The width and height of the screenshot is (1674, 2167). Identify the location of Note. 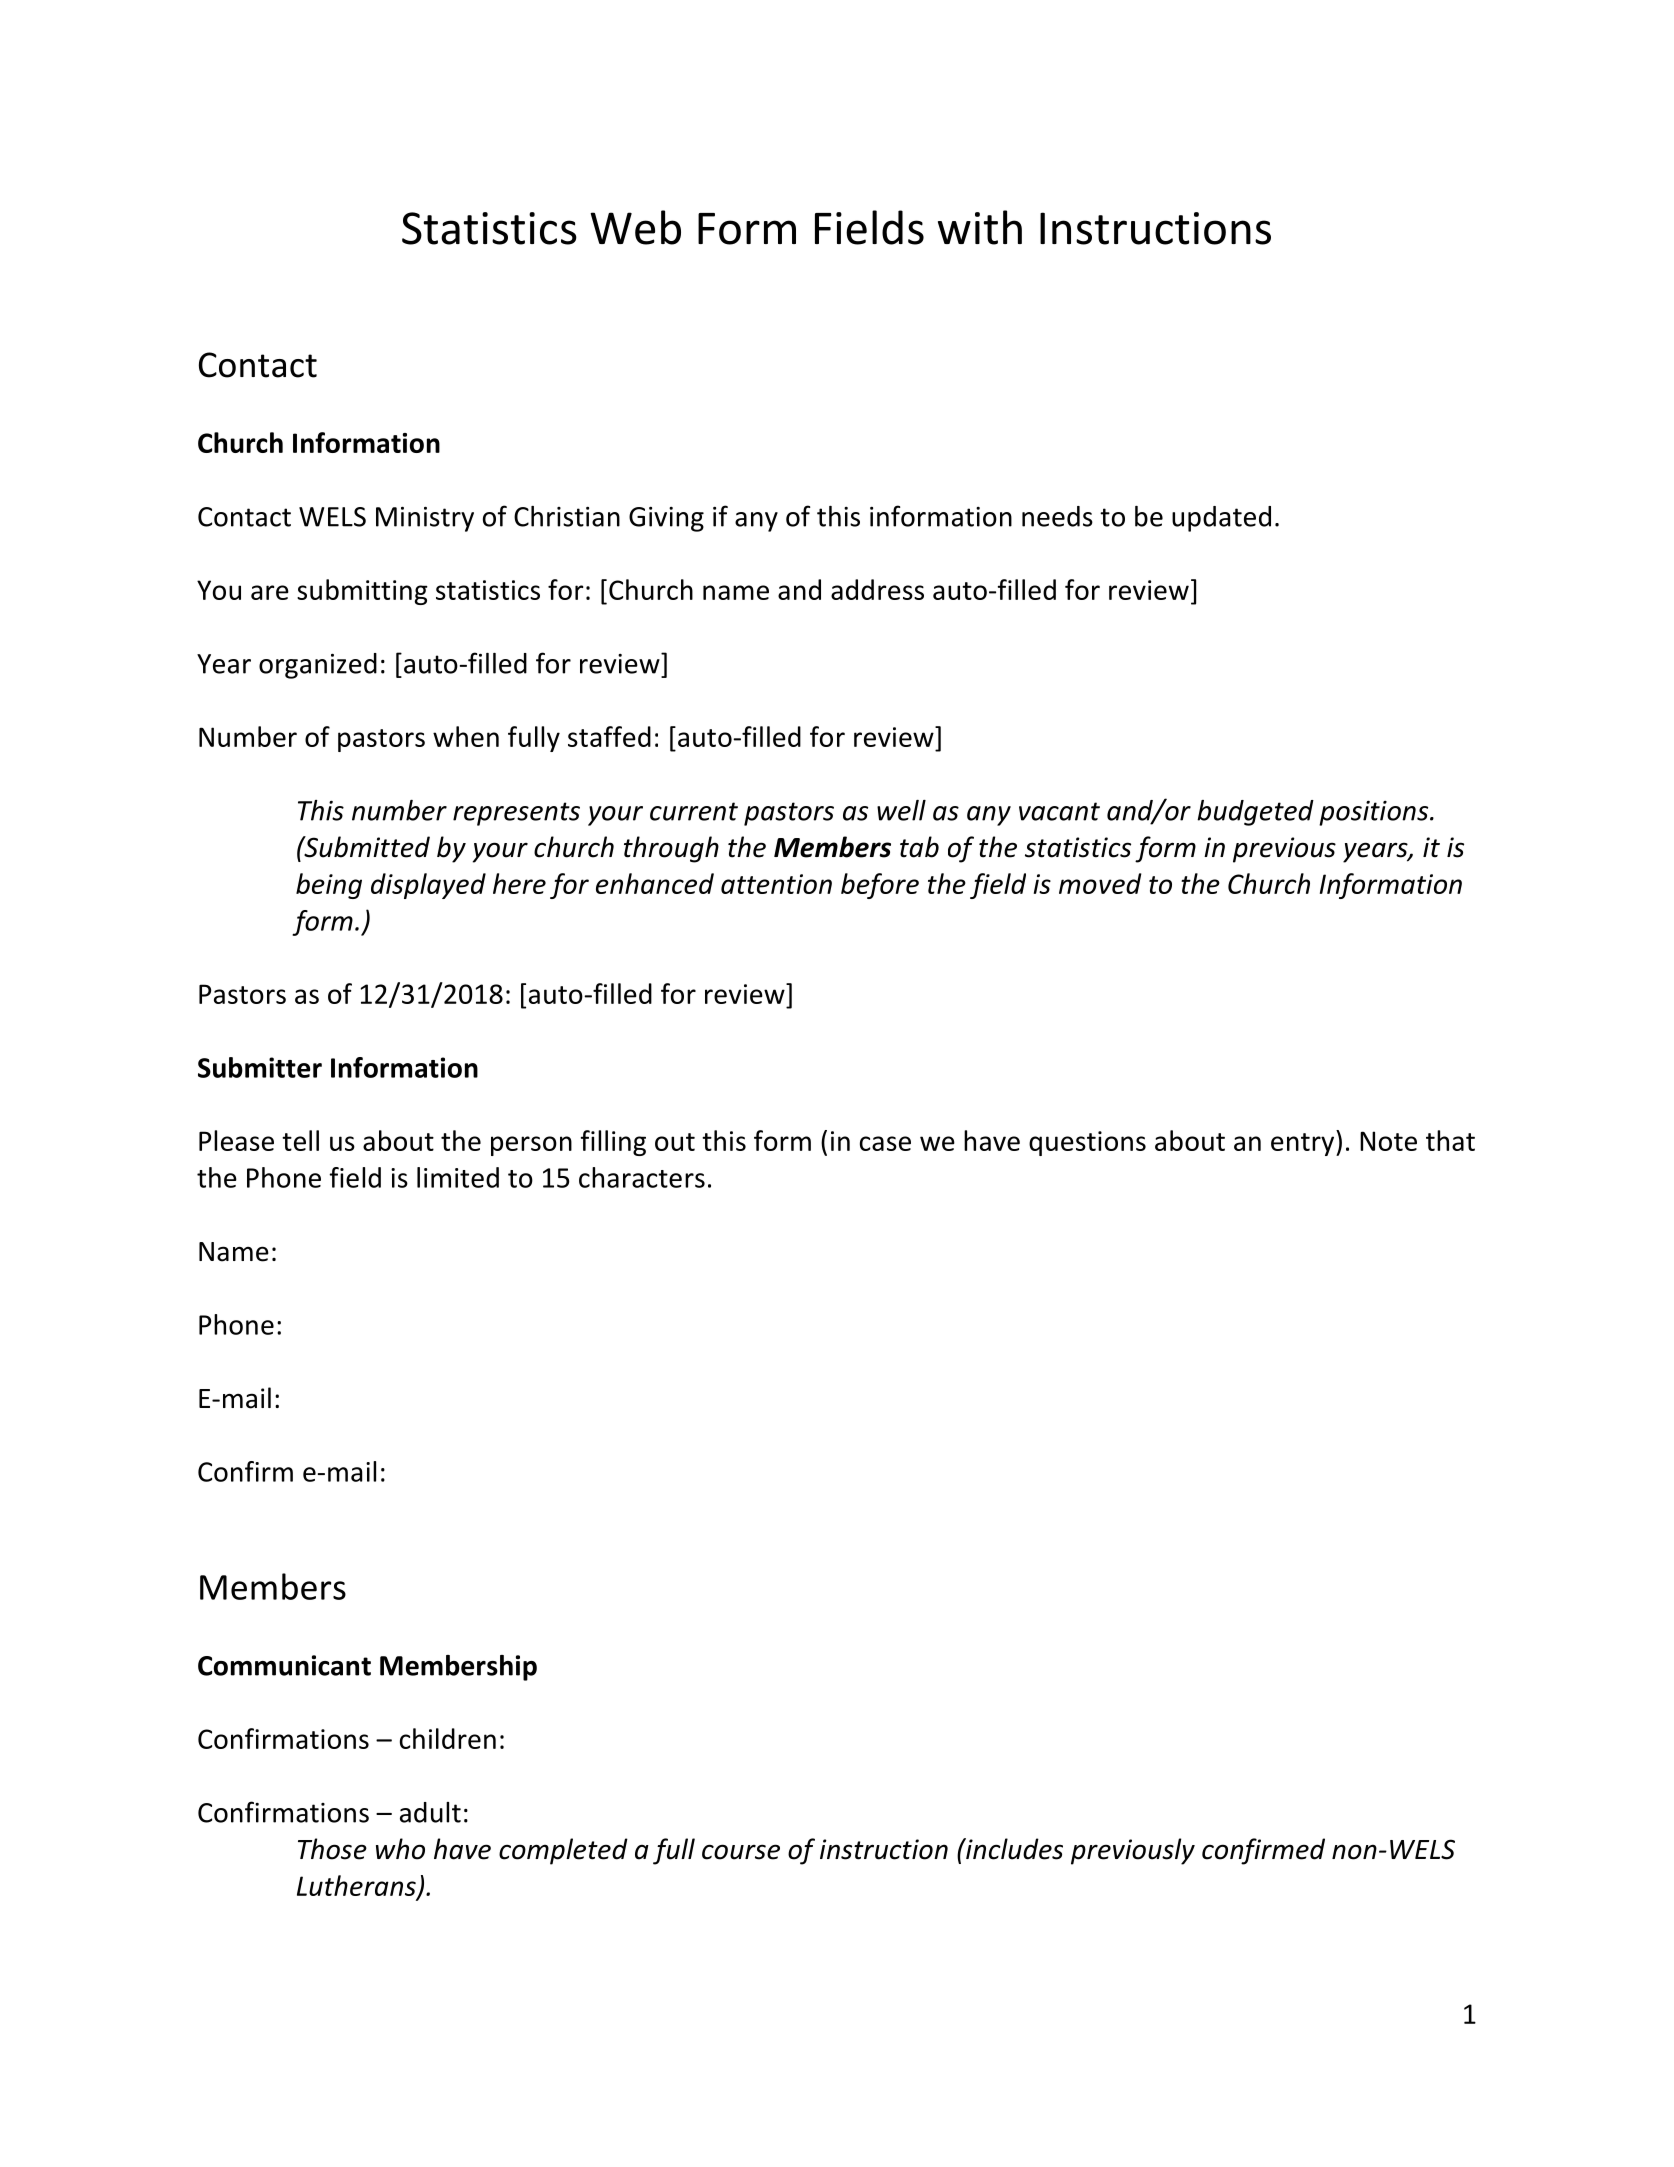
(1388, 1141).
